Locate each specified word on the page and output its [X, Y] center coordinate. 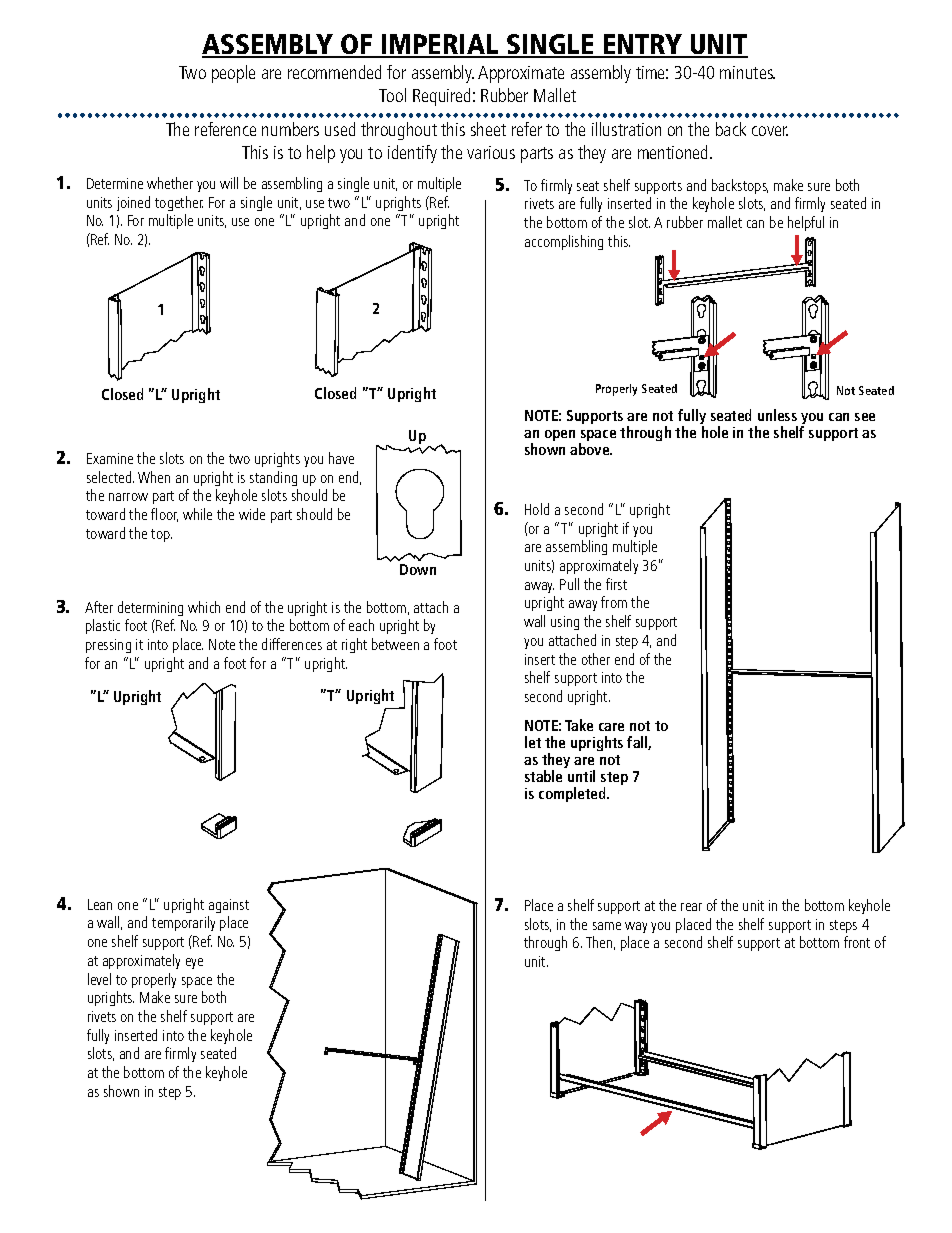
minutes [747, 72]
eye [194, 963]
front [857, 942]
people [233, 74]
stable [543, 776]
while [197, 514]
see [865, 417]
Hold [537, 509]
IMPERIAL [440, 45]
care [611, 727]
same [607, 926]
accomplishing [564, 242]
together [179, 203]
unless [777, 415]
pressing [108, 646]
